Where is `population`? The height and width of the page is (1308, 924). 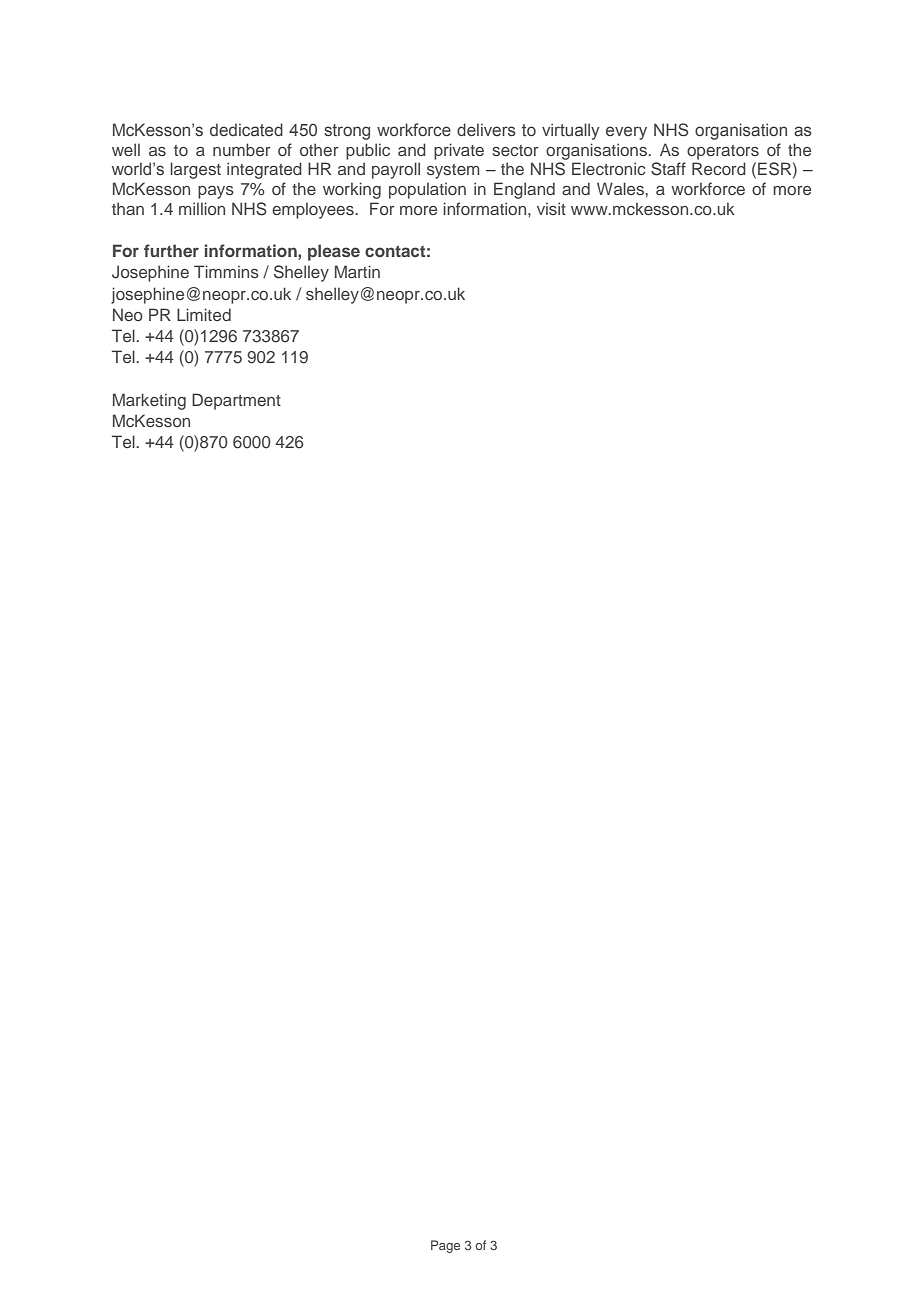
population is located at coordinates (427, 190).
